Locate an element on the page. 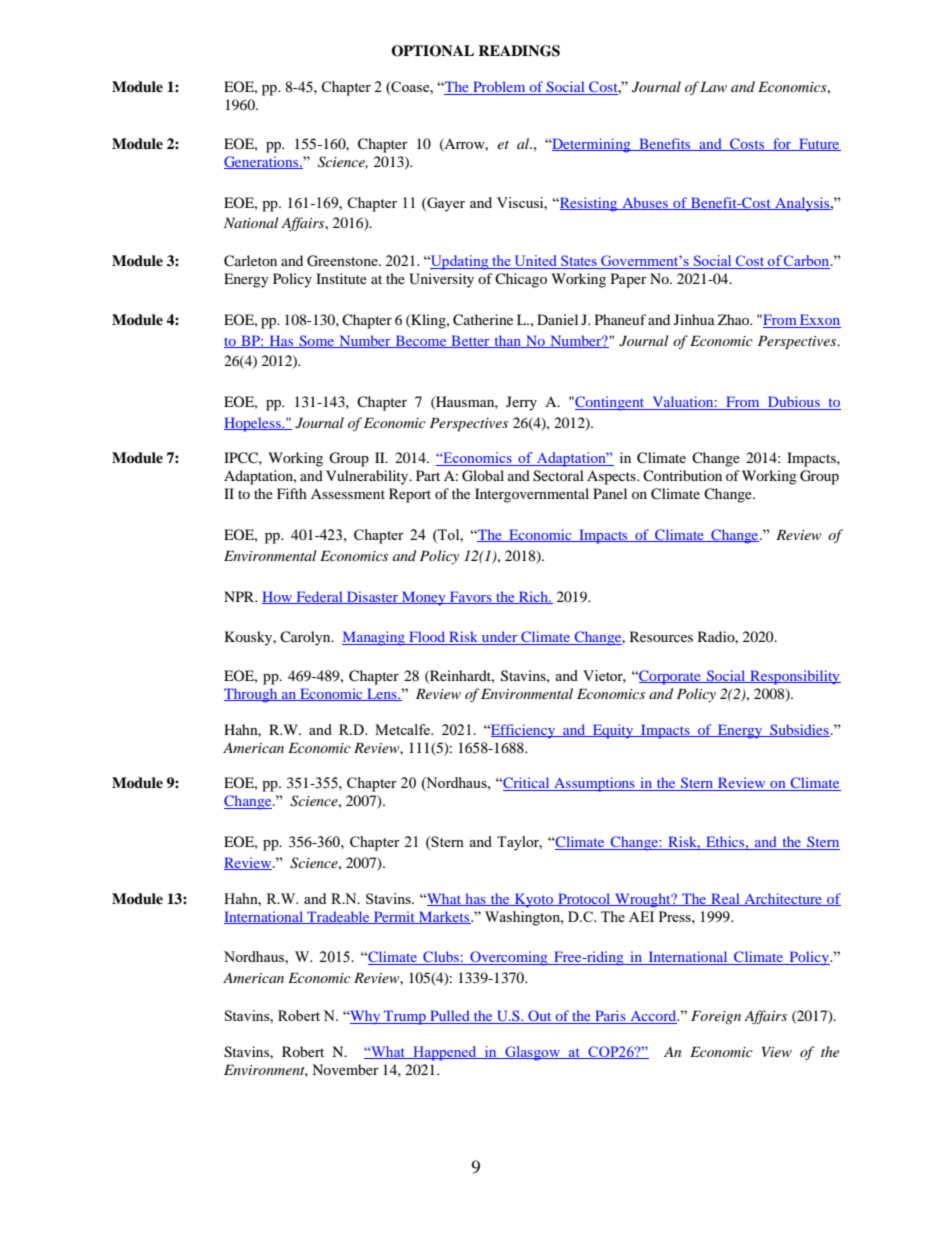 Image resolution: width=952 pixels, height=1233 pixels. Hopeless is located at coordinates (253, 424).
